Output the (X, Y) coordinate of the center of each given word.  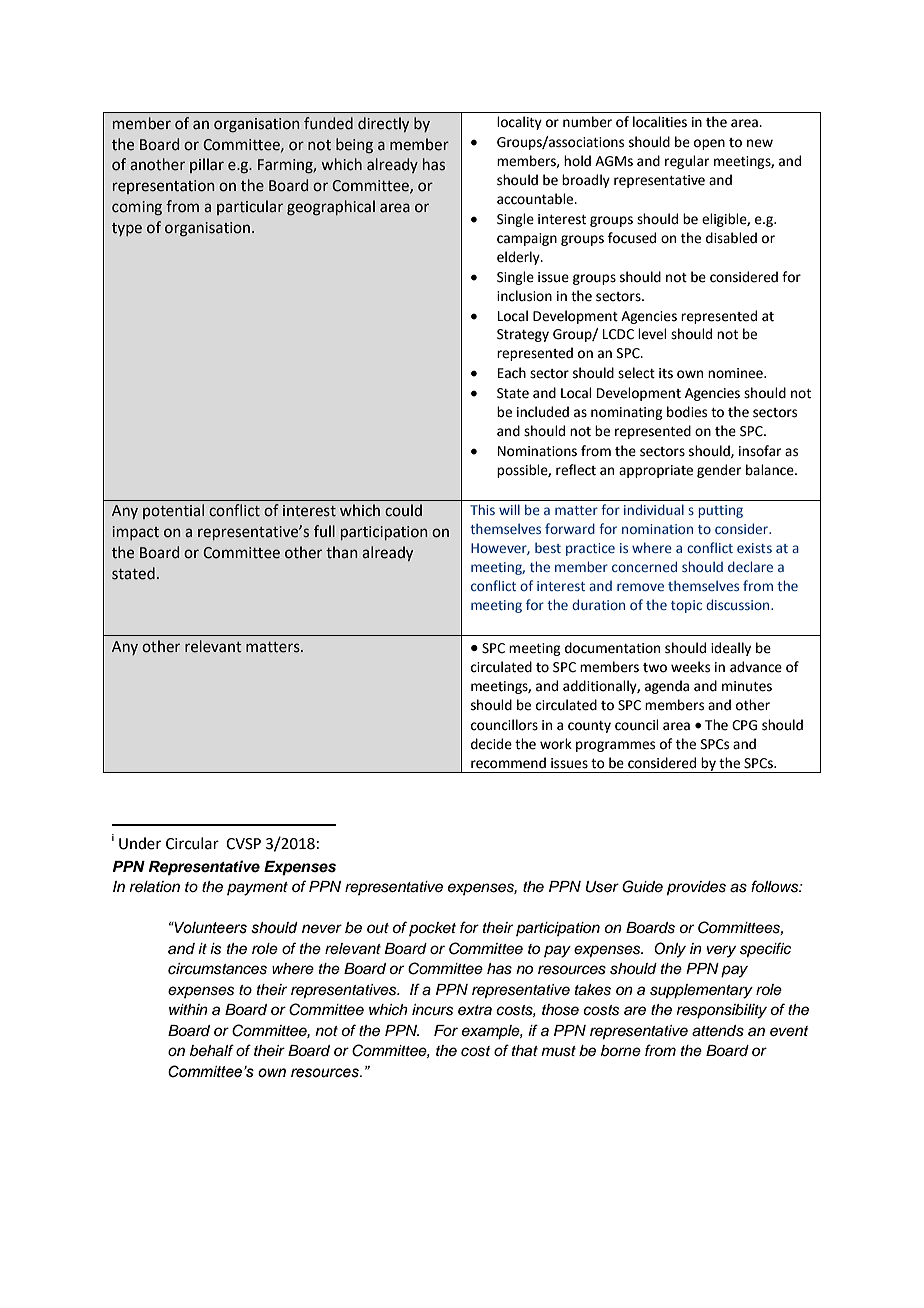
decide (491, 744)
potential (173, 511)
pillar (207, 165)
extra (475, 1010)
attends (718, 1031)
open (709, 144)
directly (383, 124)
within (188, 1009)
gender (719, 471)
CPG (744, 725)
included (543, 412)
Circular (192, 843)
